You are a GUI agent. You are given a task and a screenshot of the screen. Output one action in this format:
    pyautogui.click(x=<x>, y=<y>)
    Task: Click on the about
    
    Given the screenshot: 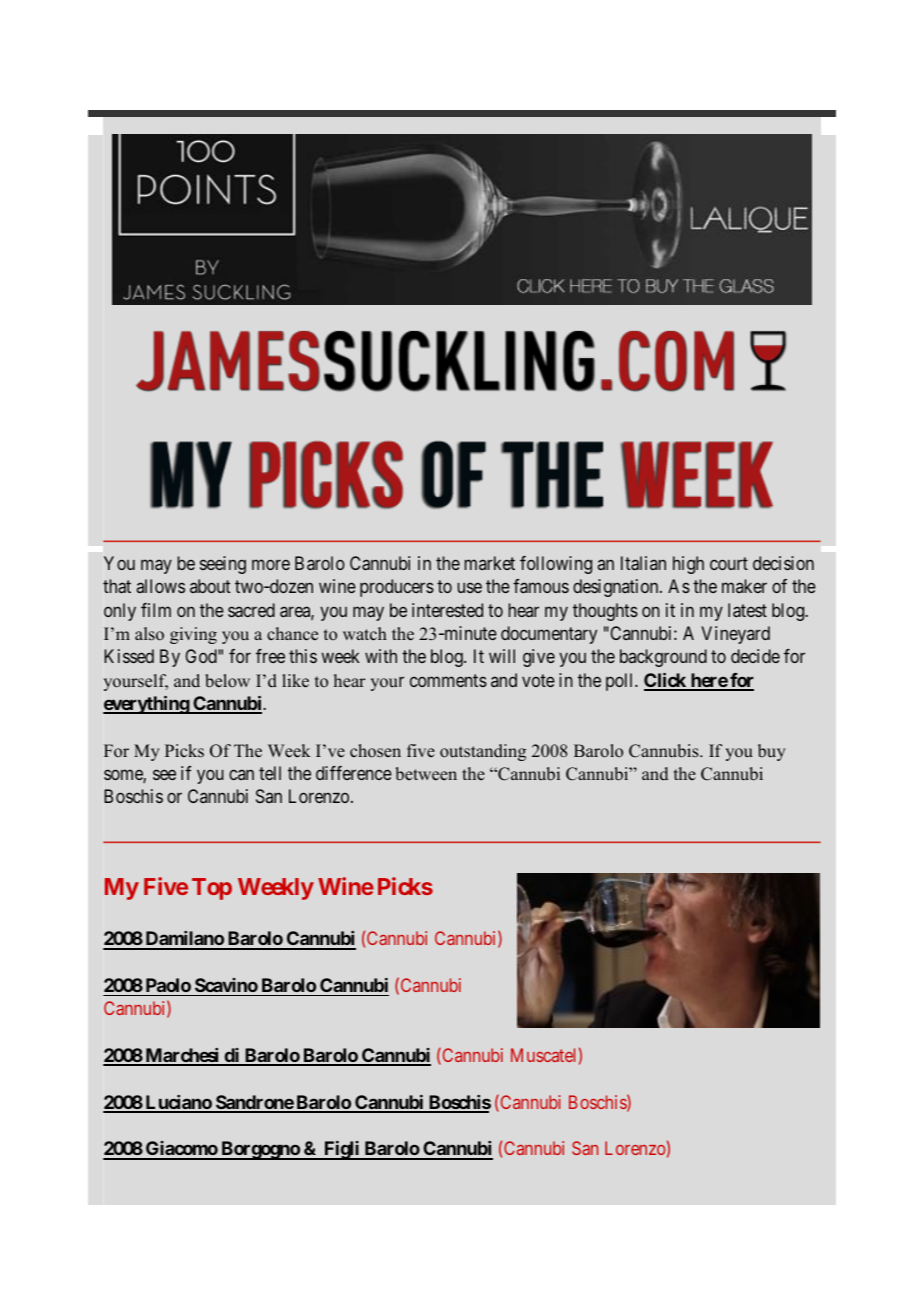 What is the action you would take?
    pyautogui.click(x=210, y=586)
